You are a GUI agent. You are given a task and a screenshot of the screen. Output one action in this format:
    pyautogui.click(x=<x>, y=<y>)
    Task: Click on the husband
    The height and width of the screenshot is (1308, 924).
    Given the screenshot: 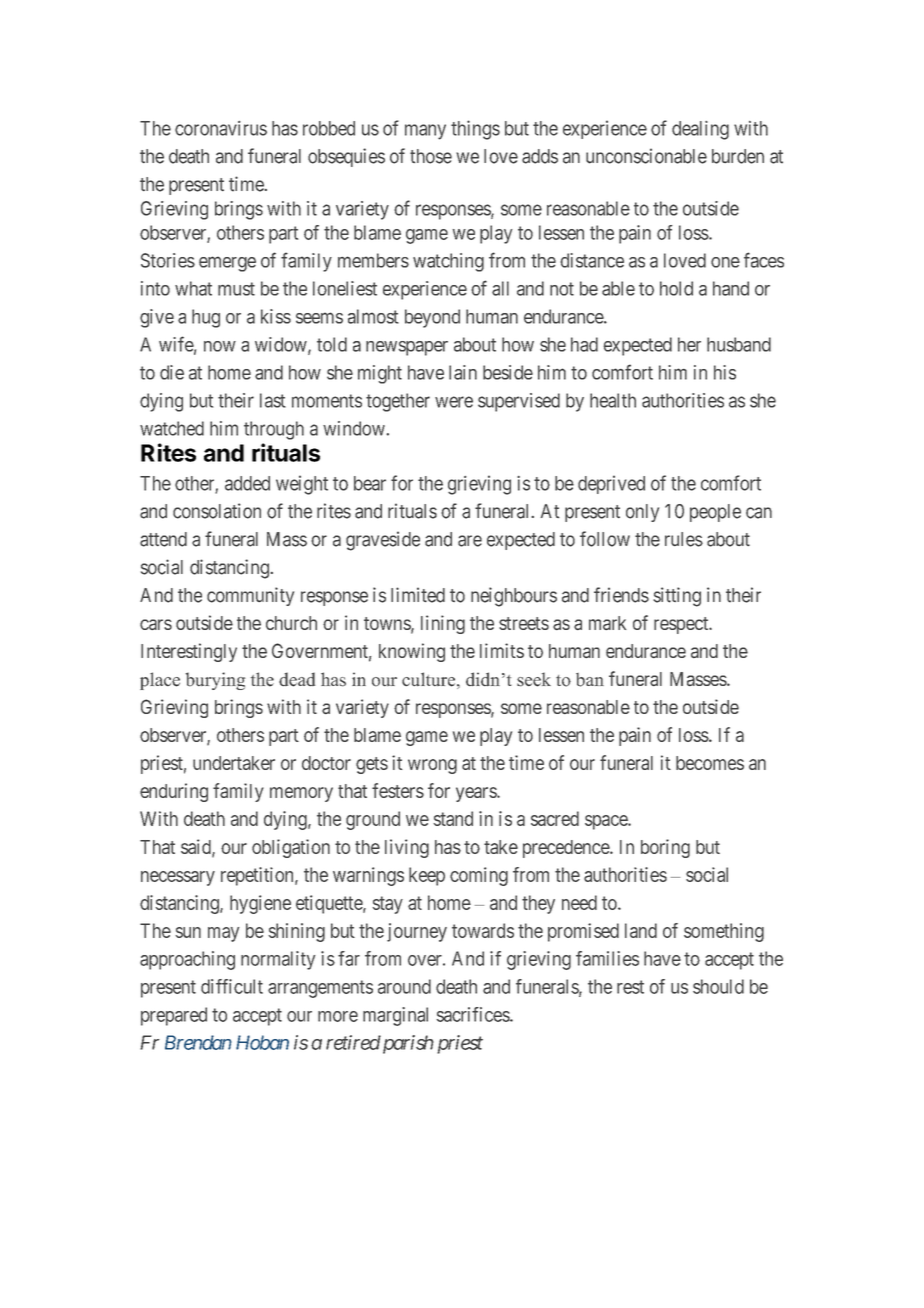 What is the action you would take?
    pyautogui.click(x=739, y=344)
